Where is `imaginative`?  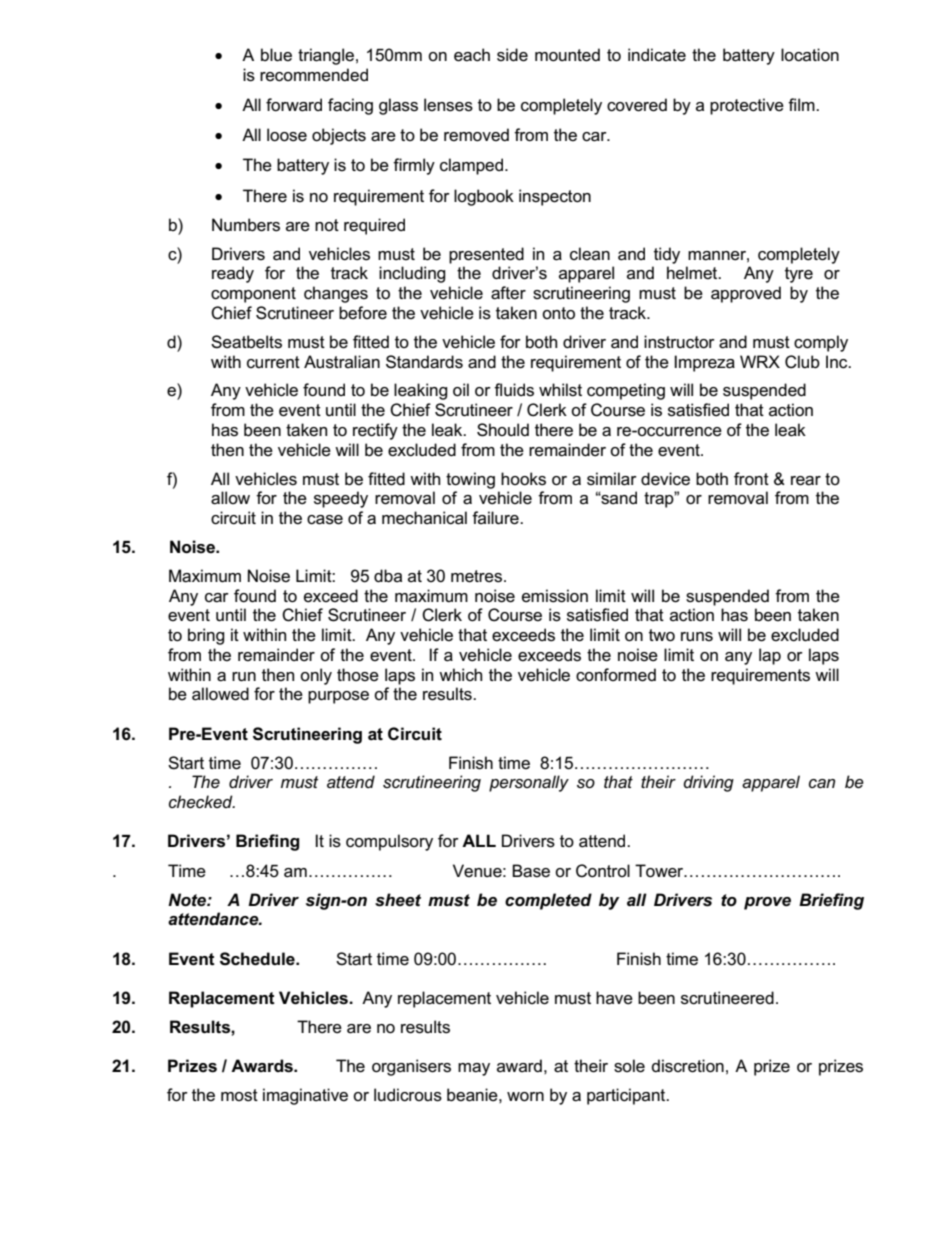 imaginative is located at coordinates (305, 1096).
